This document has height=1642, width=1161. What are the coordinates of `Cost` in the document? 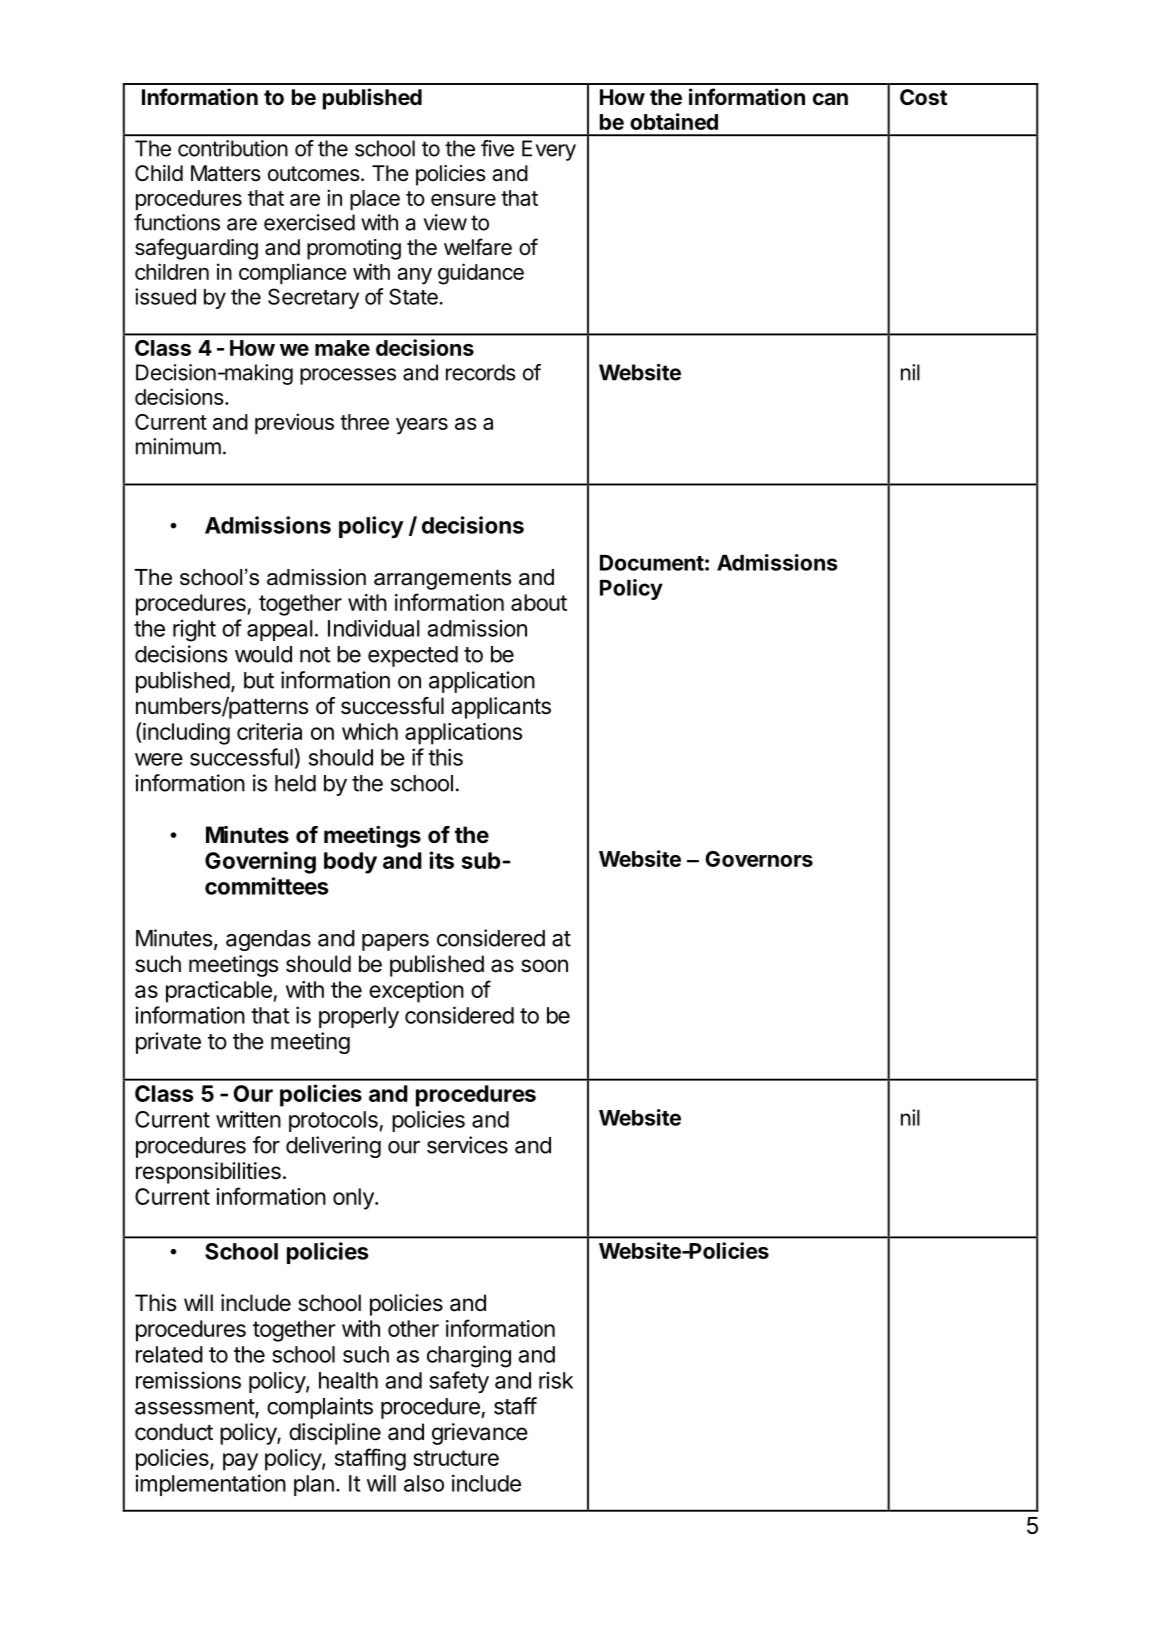 It's located at (923, 97).
